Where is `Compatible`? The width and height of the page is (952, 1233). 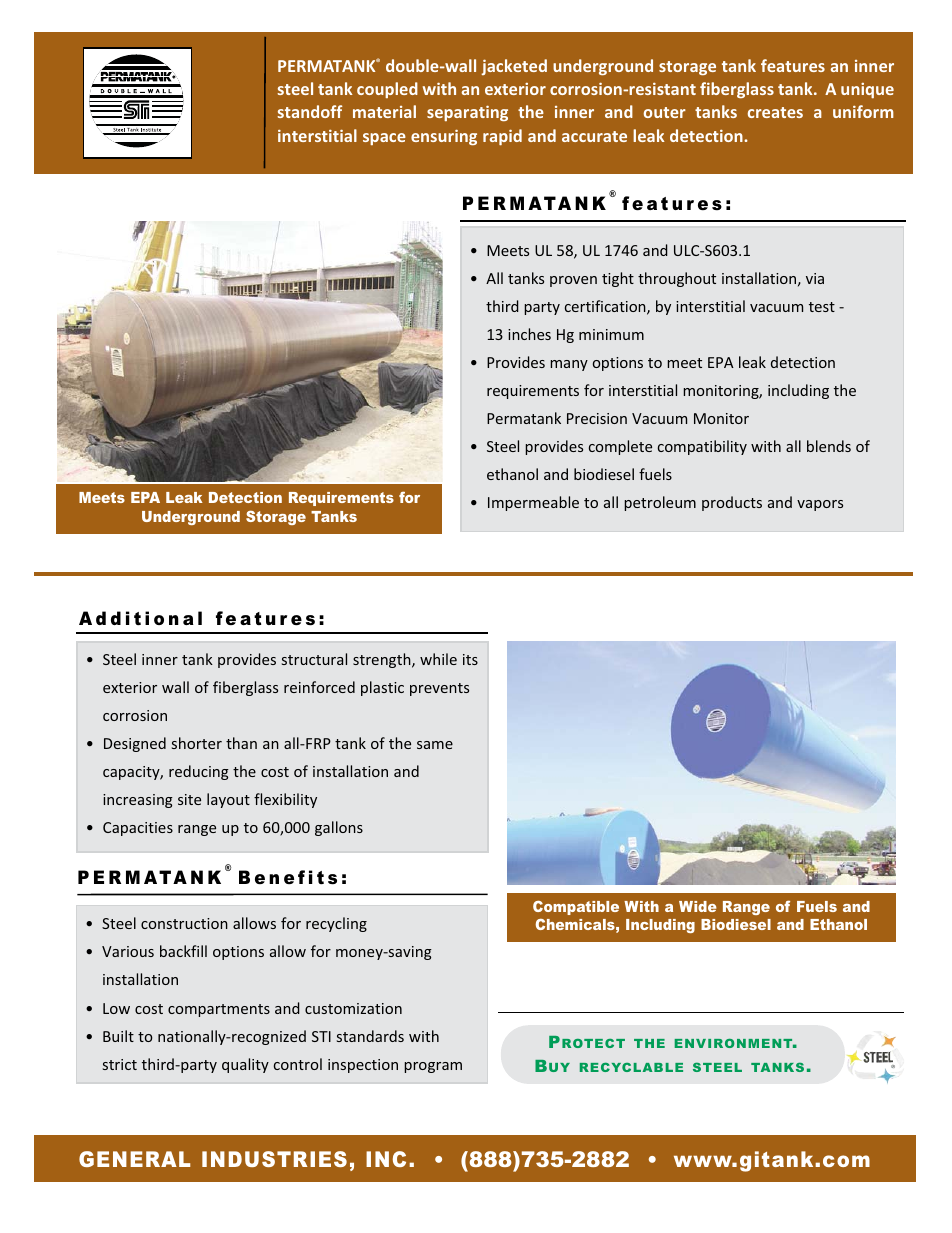
Compatible is located at coordinates (576, 908).
